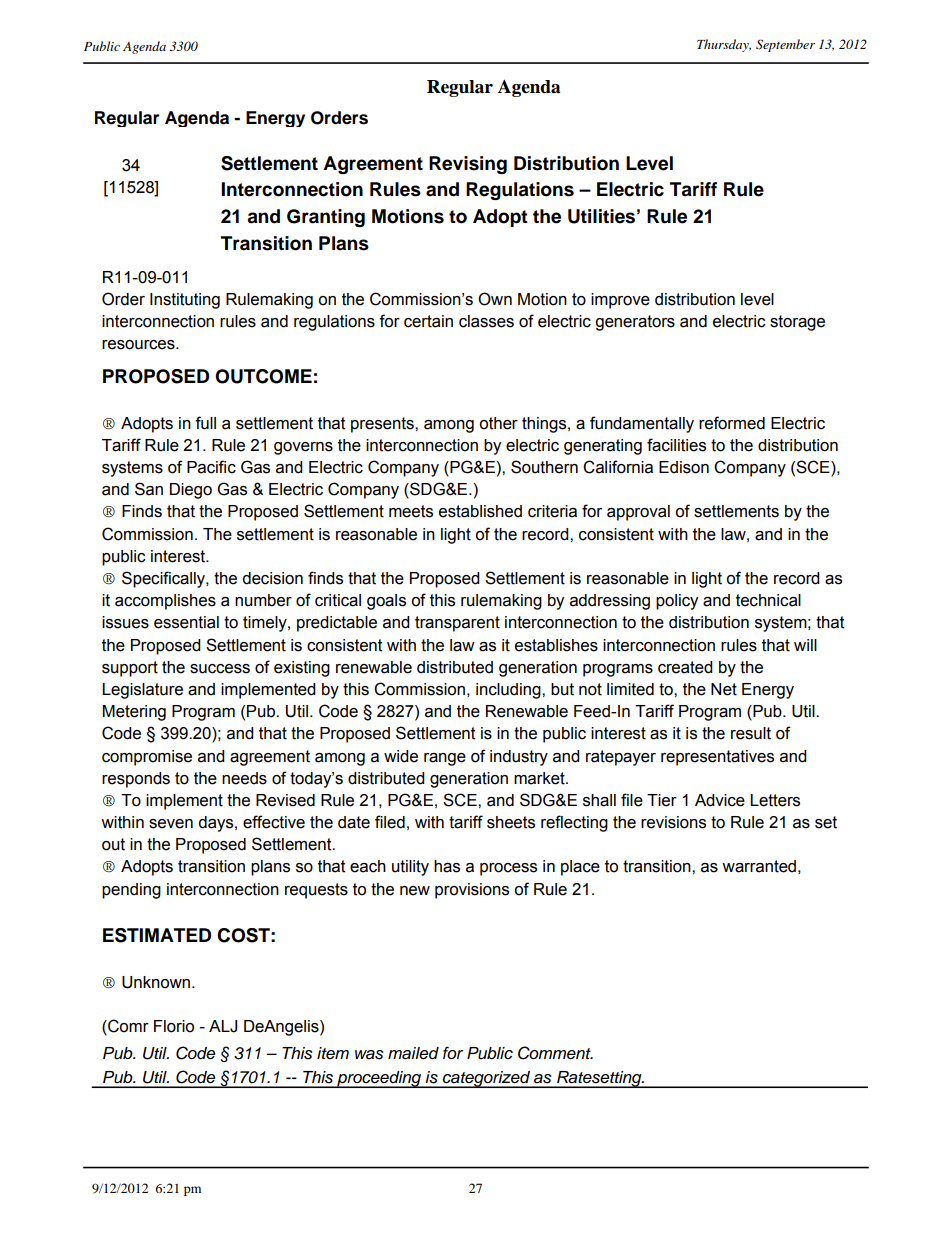  What do you see at coordinates (223, 1026) in the image?
I see `ALJ` at bounding box center [223, 1026].
